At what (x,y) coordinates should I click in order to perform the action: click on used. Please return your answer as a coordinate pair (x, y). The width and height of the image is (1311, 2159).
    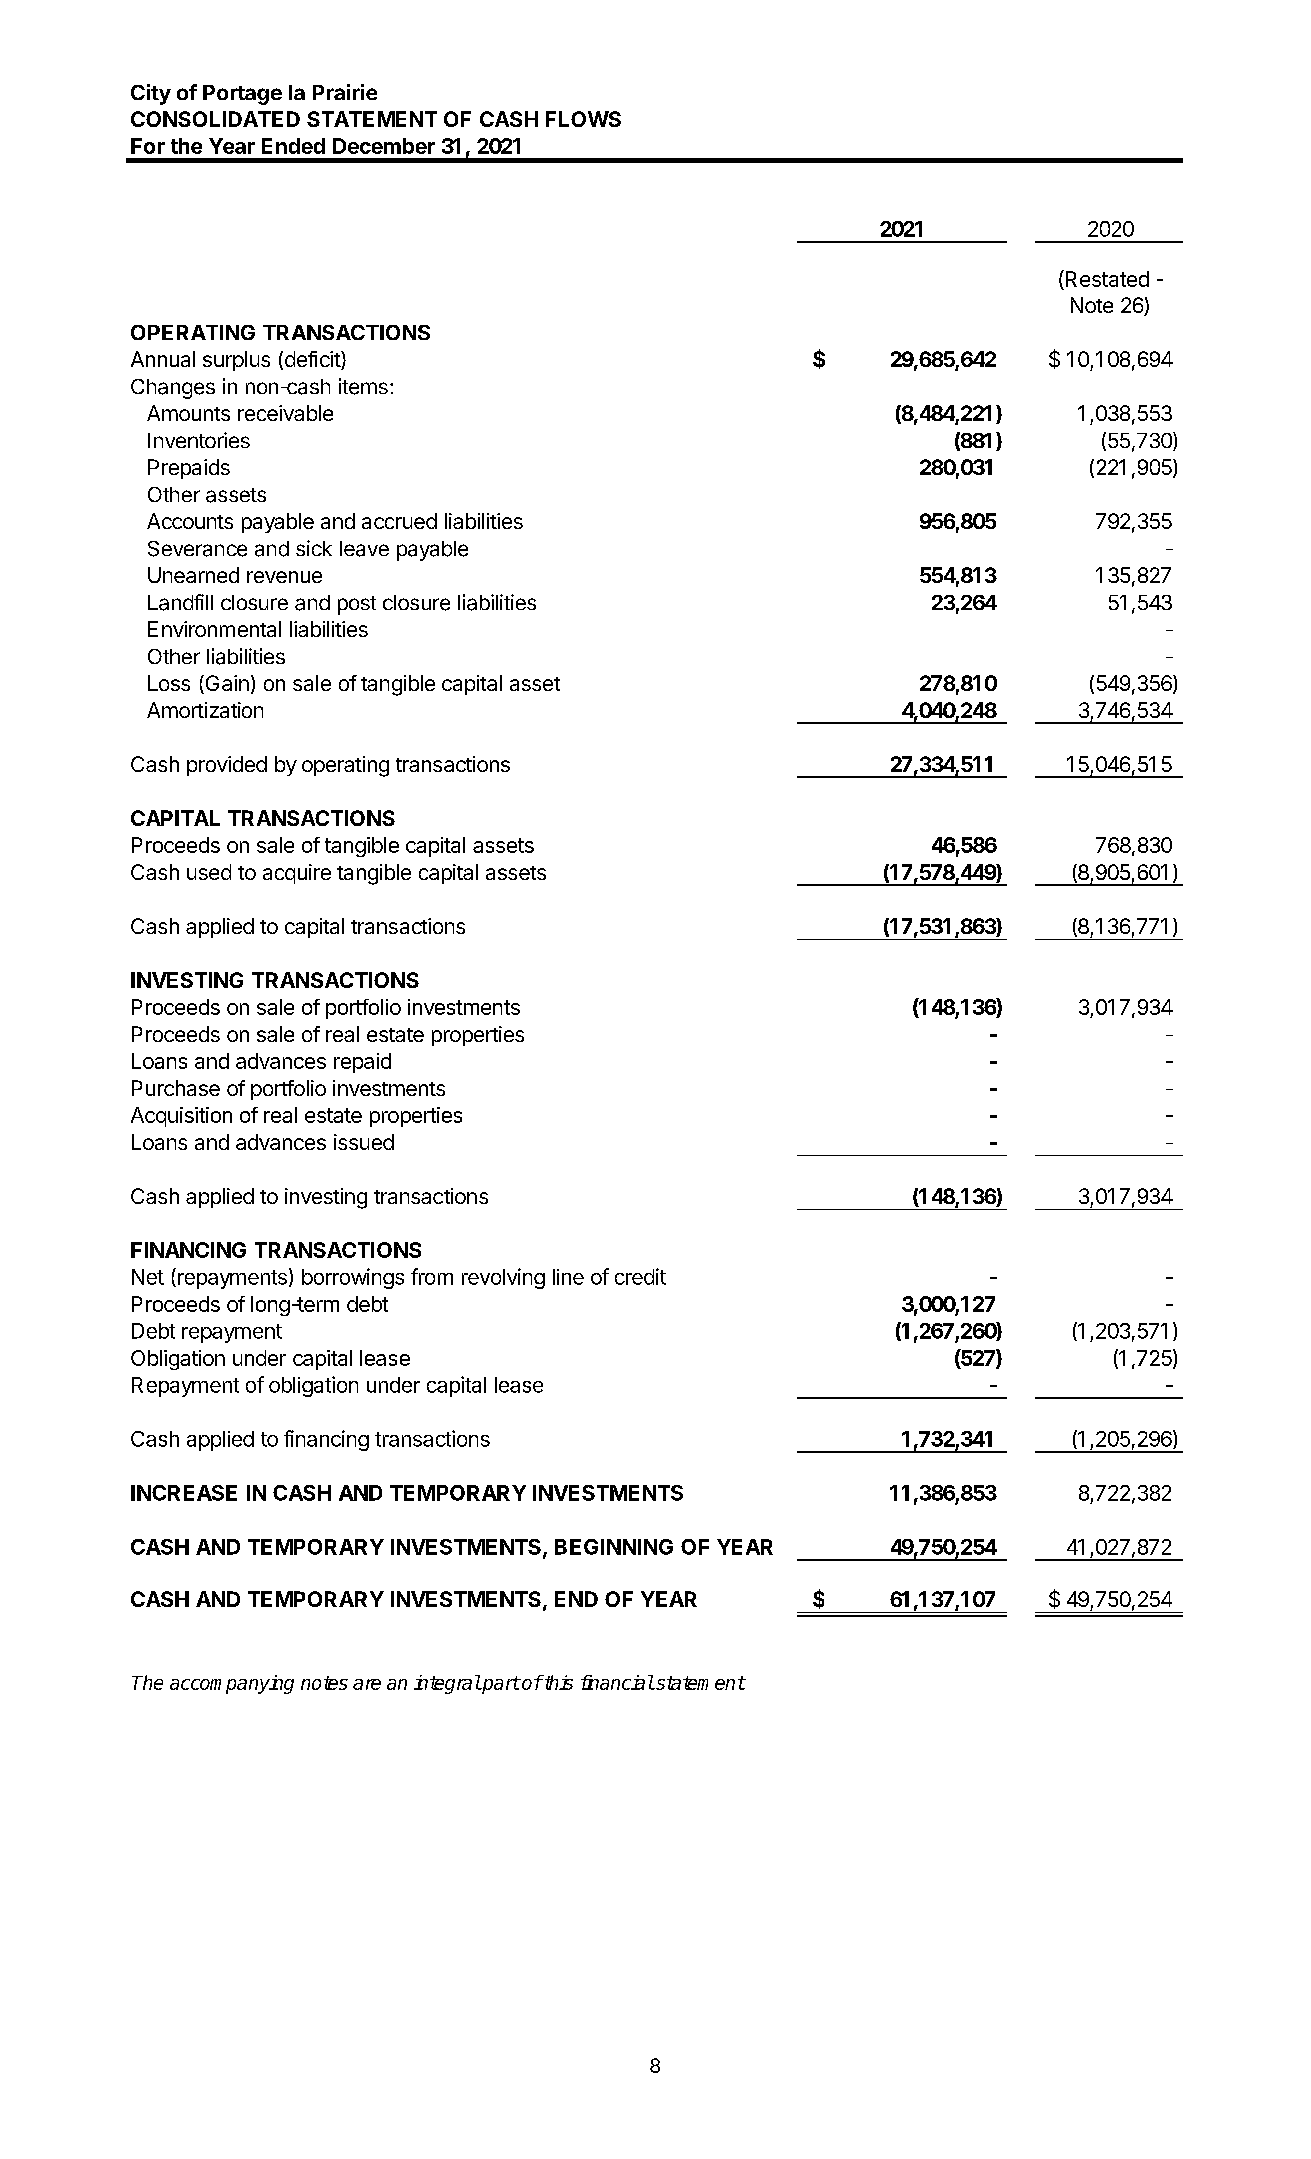
    Looking at the image, I should click on (209, 872).
